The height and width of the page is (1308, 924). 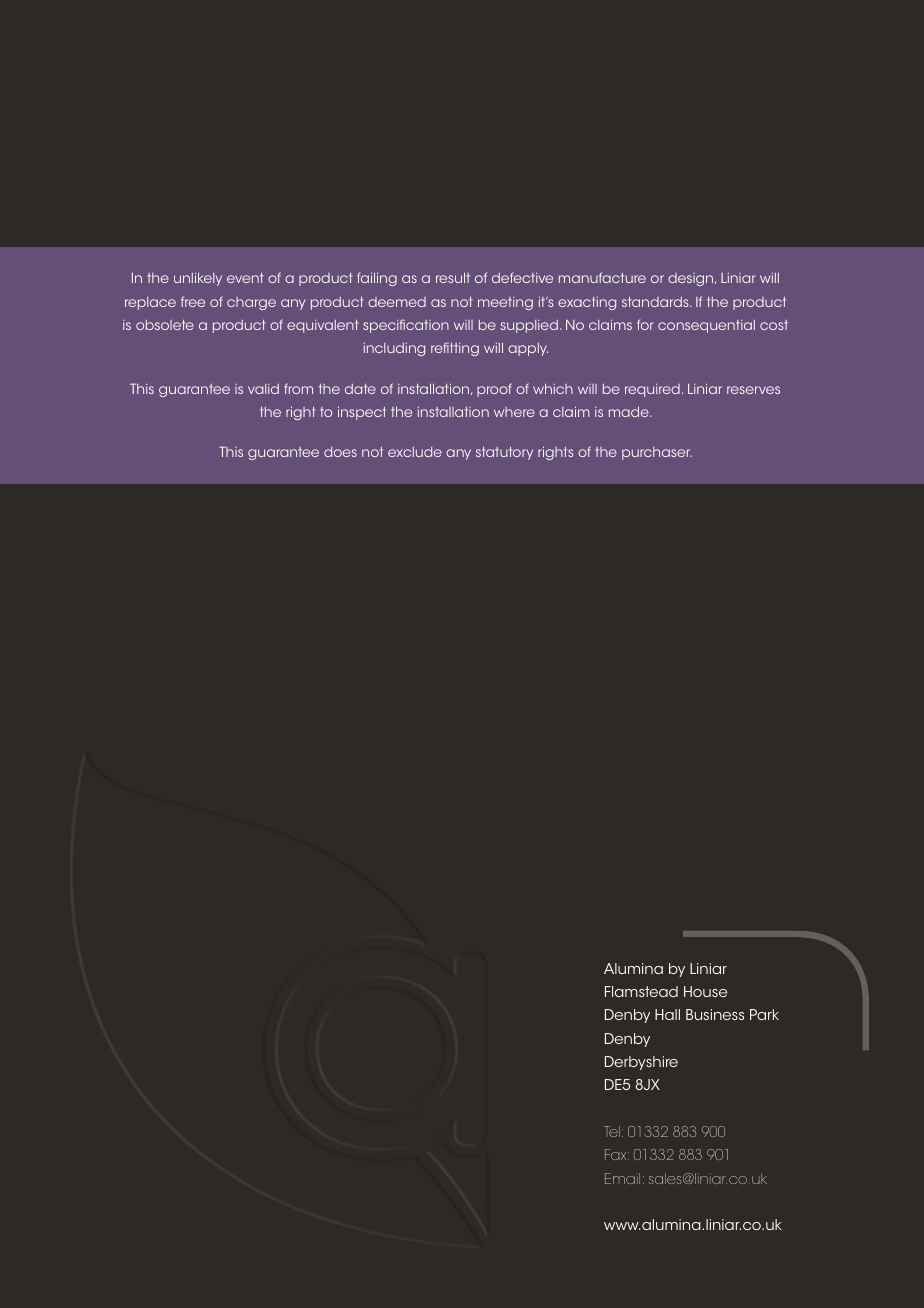 I want to click on Business, so click(x=715, y=1014).
